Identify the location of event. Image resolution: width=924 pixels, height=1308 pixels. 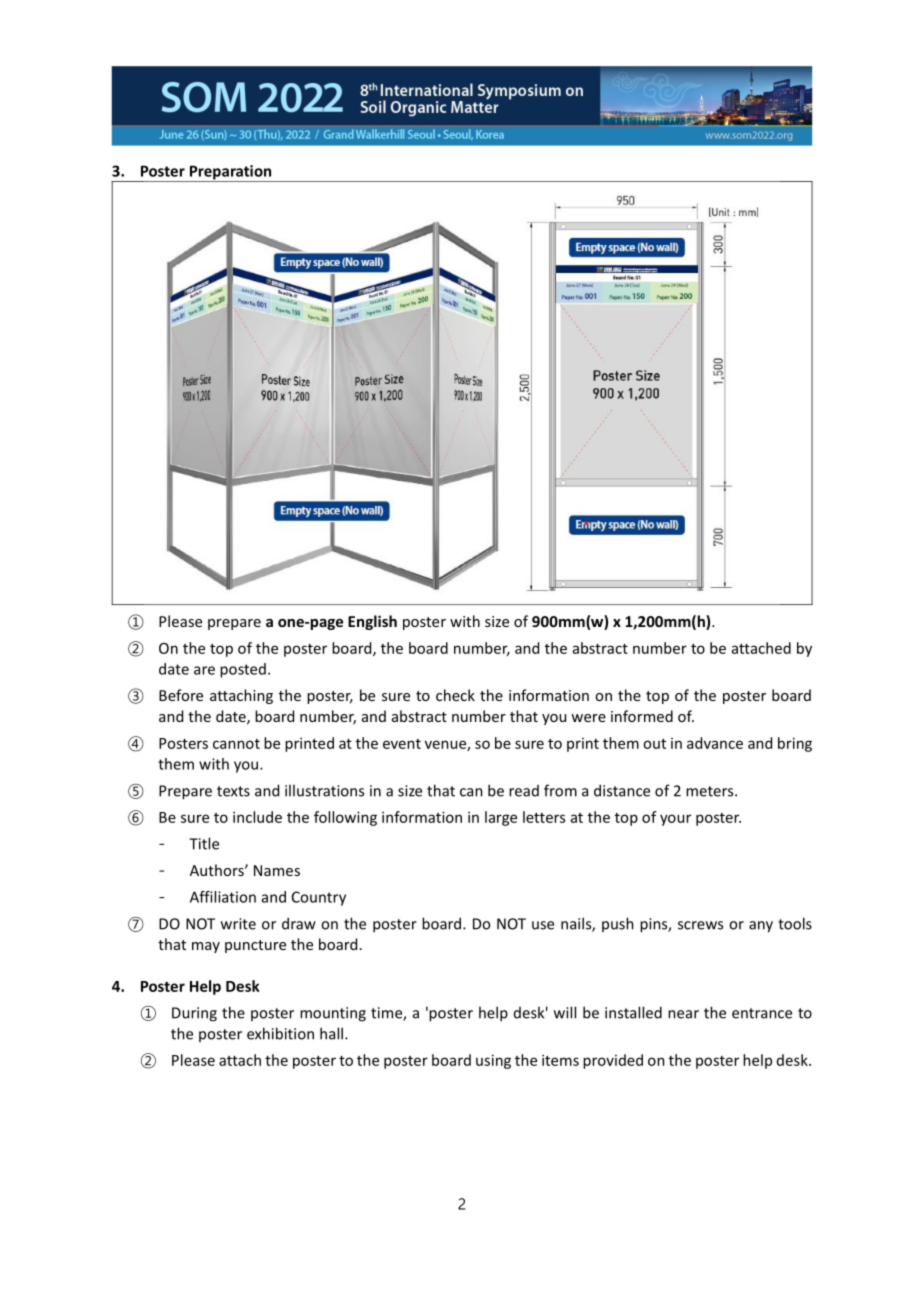
(402, 744).
